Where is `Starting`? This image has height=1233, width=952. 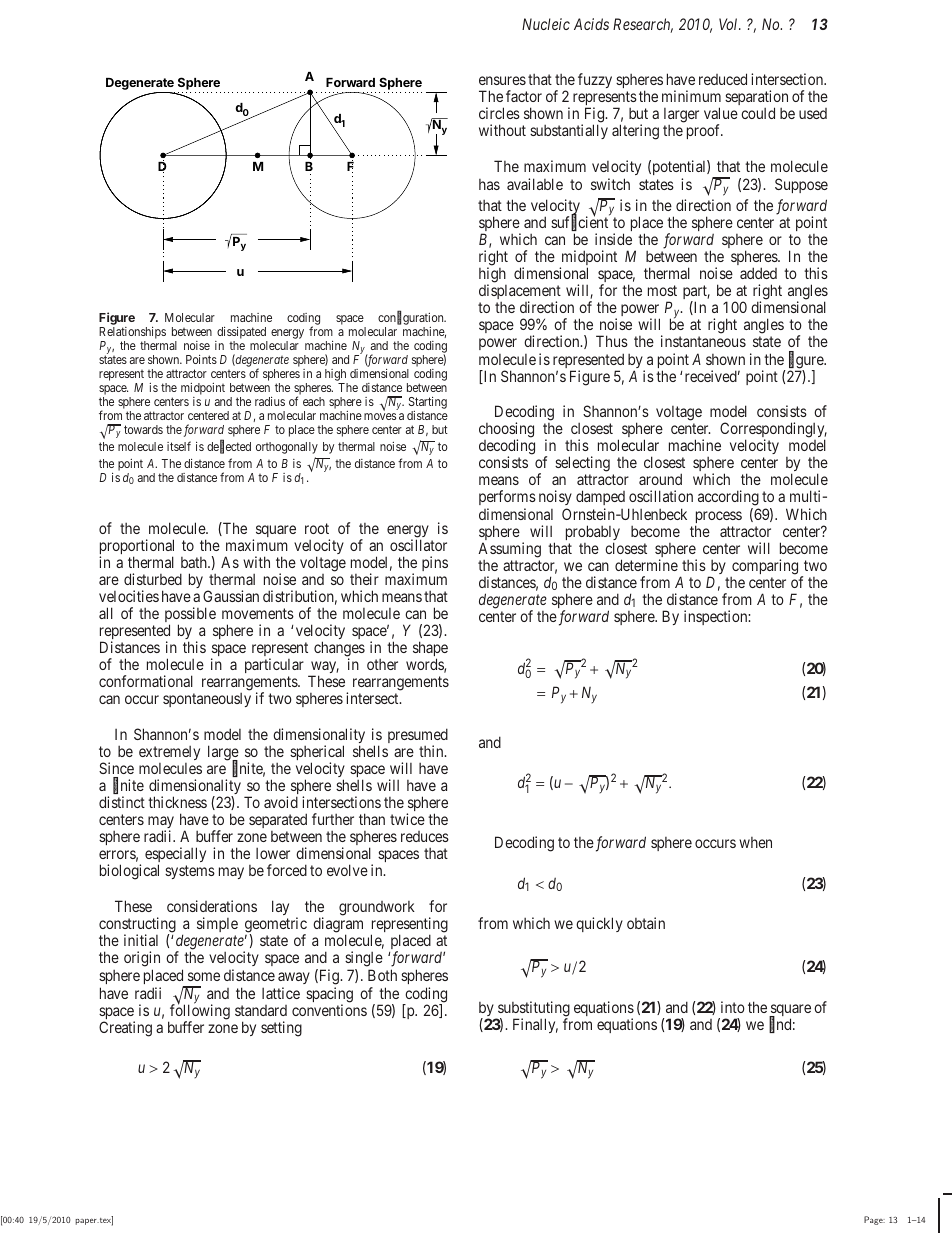 Starting is located at coordinates (428, 404).
